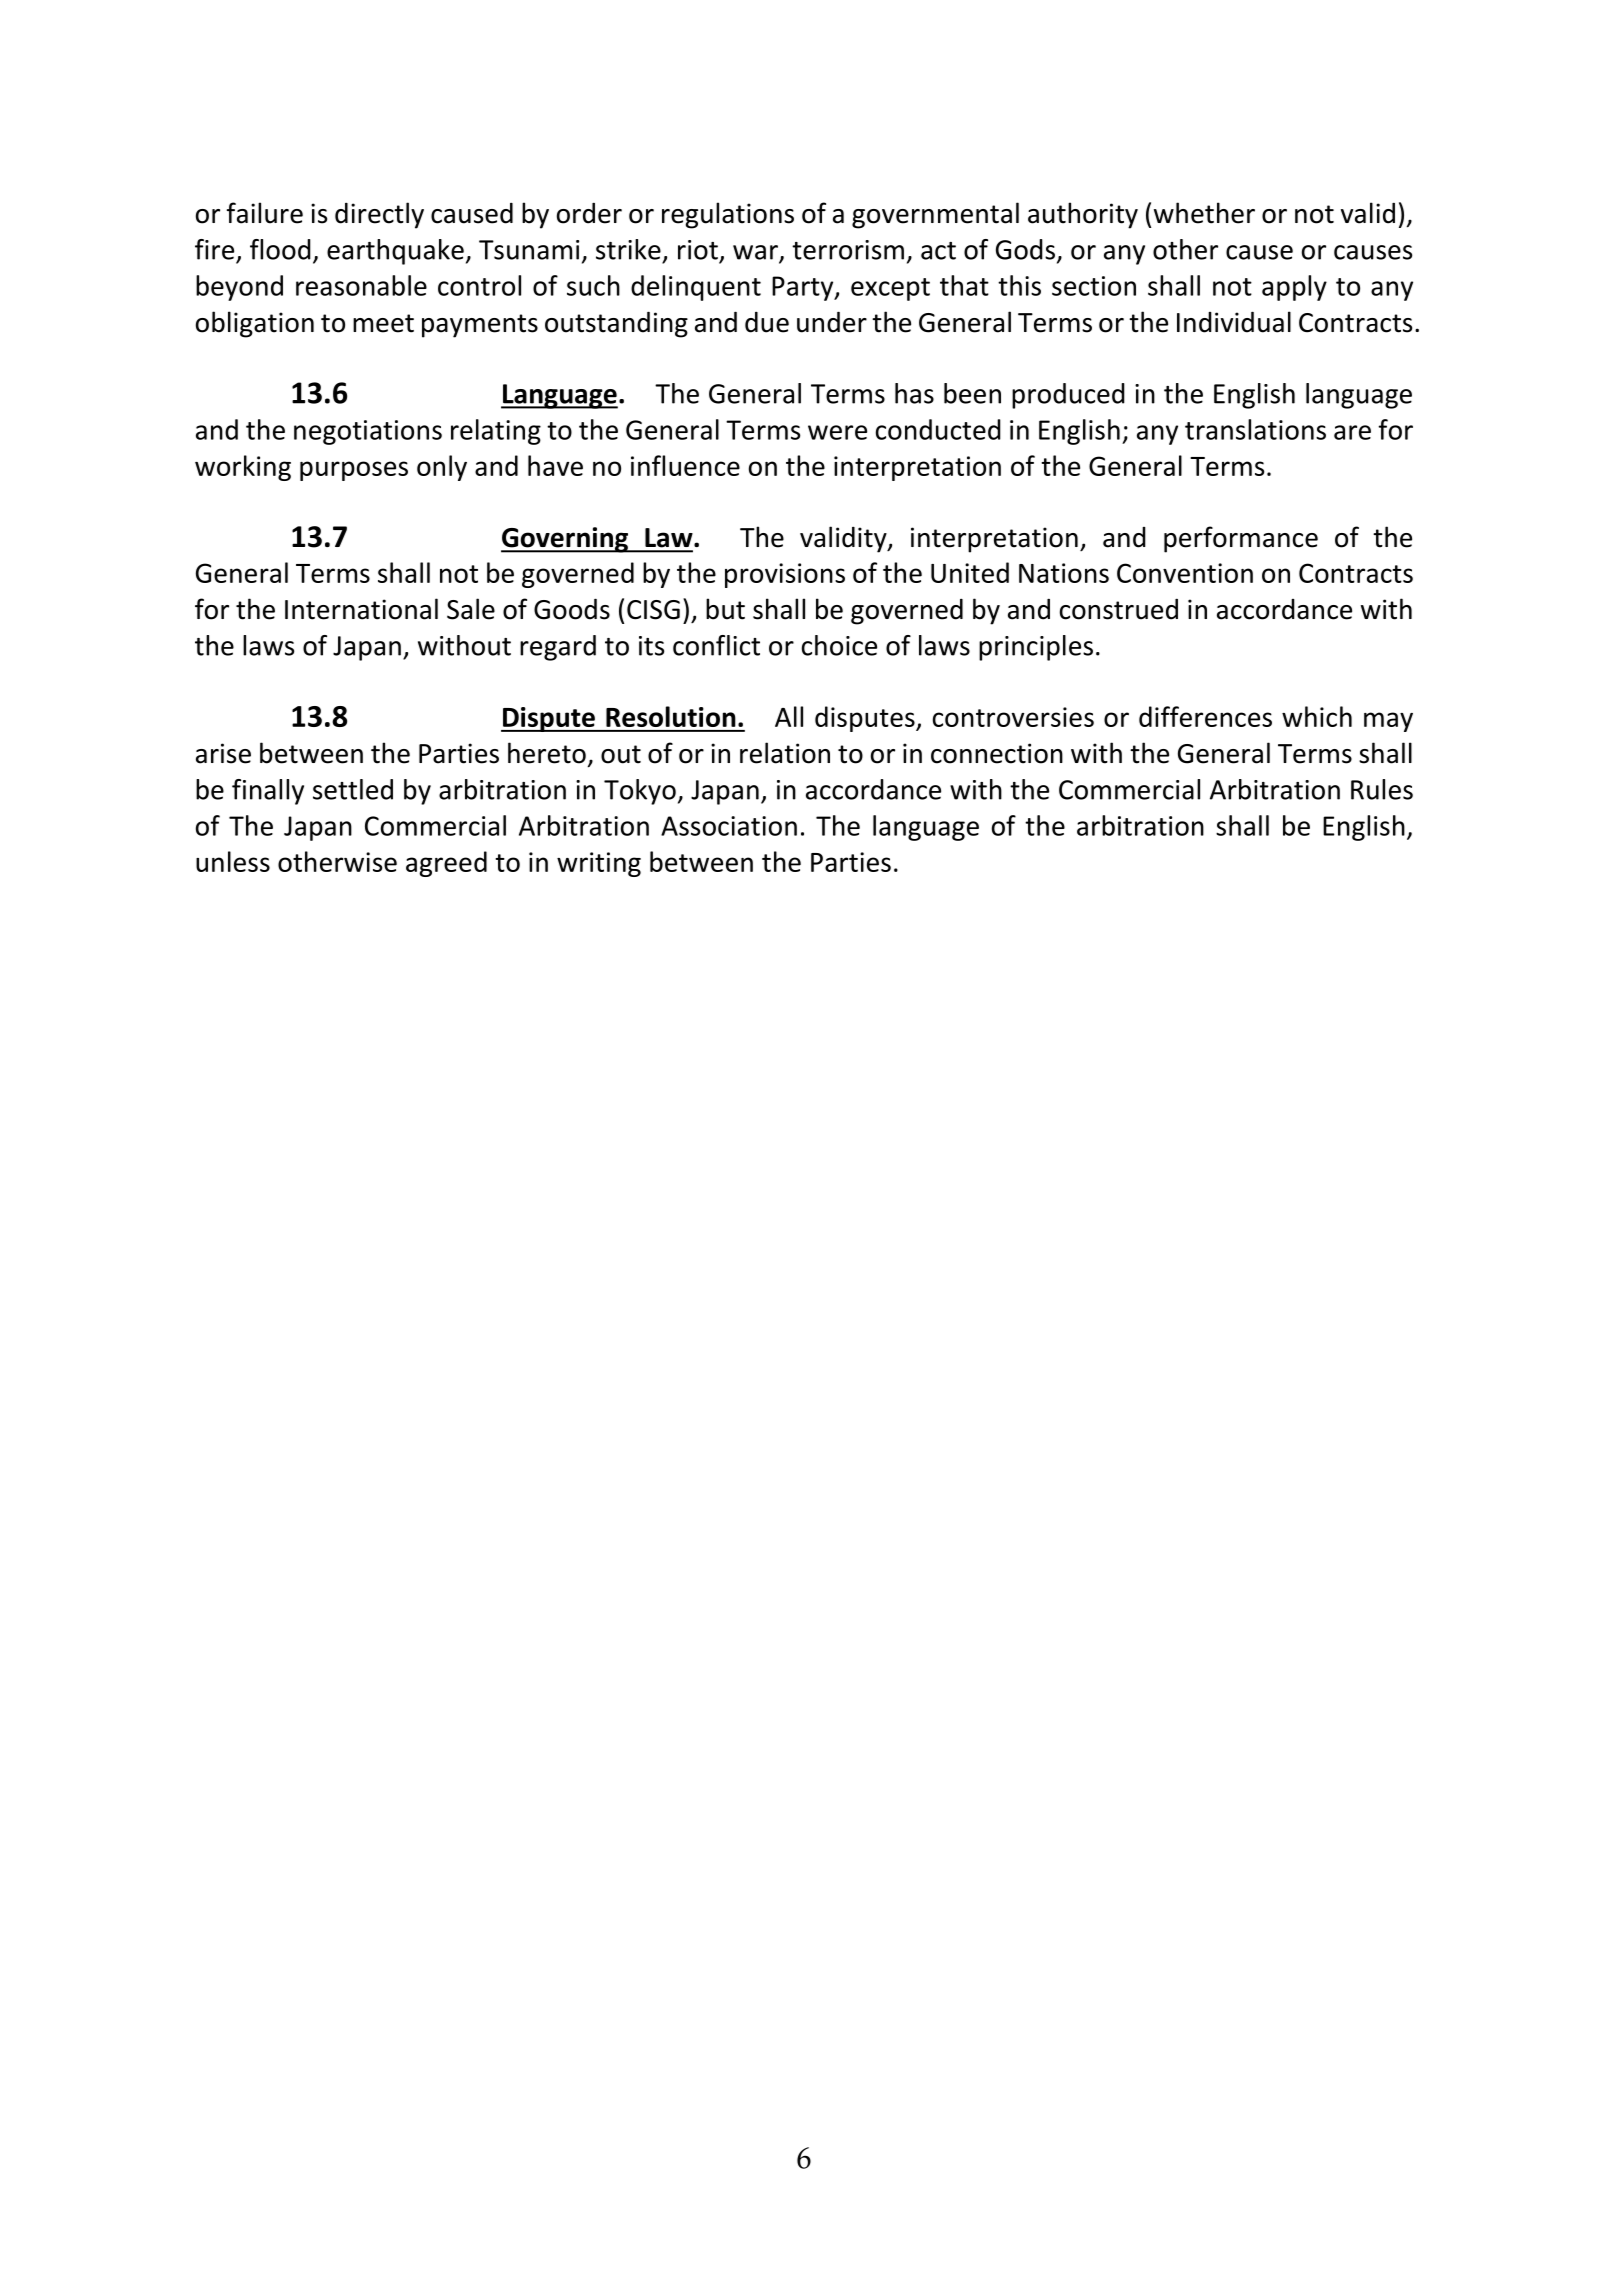  What do you see at coordinates (848, 250) in the document?
I see `terrorism` at bounding box center [848, 250].
